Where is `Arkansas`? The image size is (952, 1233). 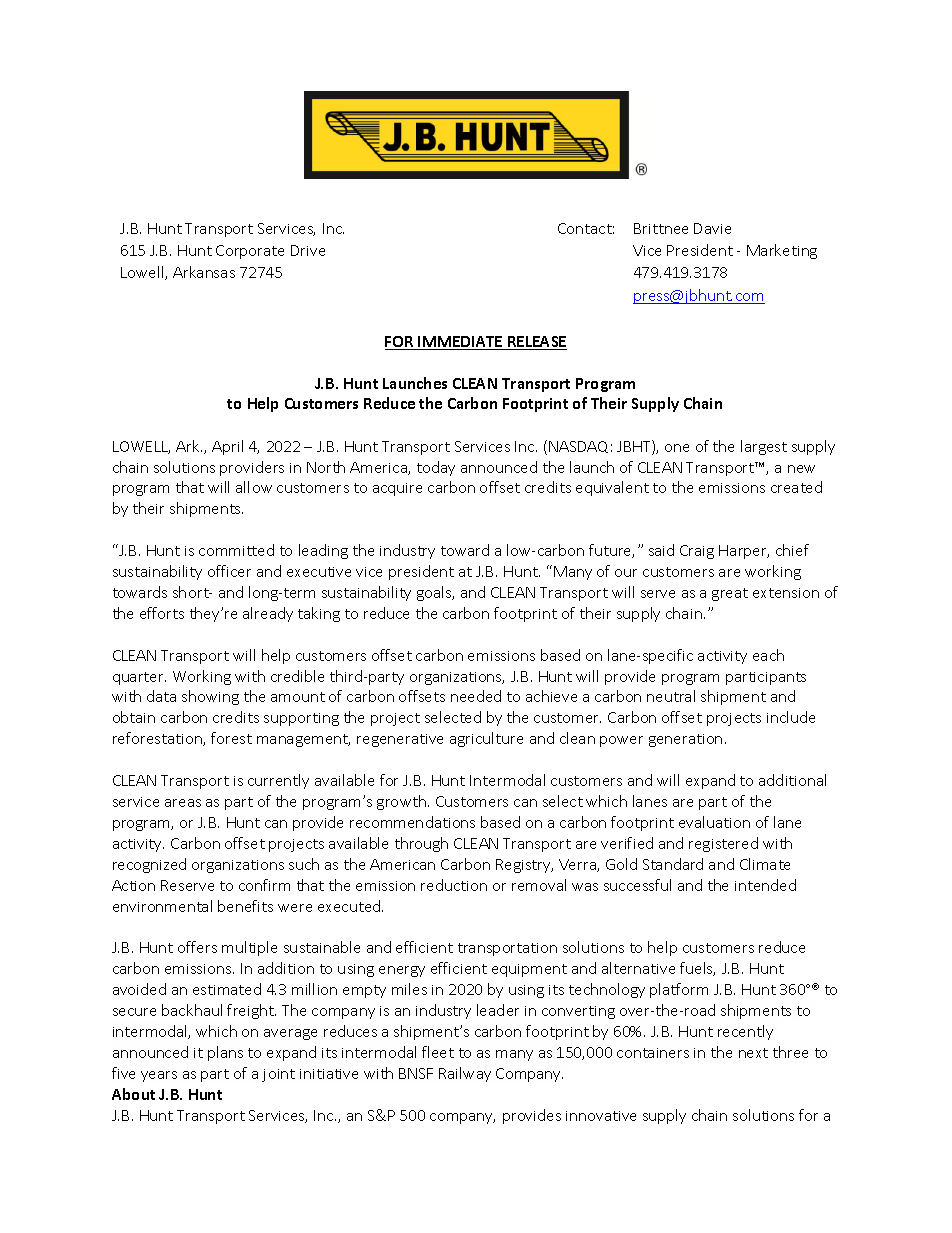 Arkansas is located at coordinates (204, 272).
